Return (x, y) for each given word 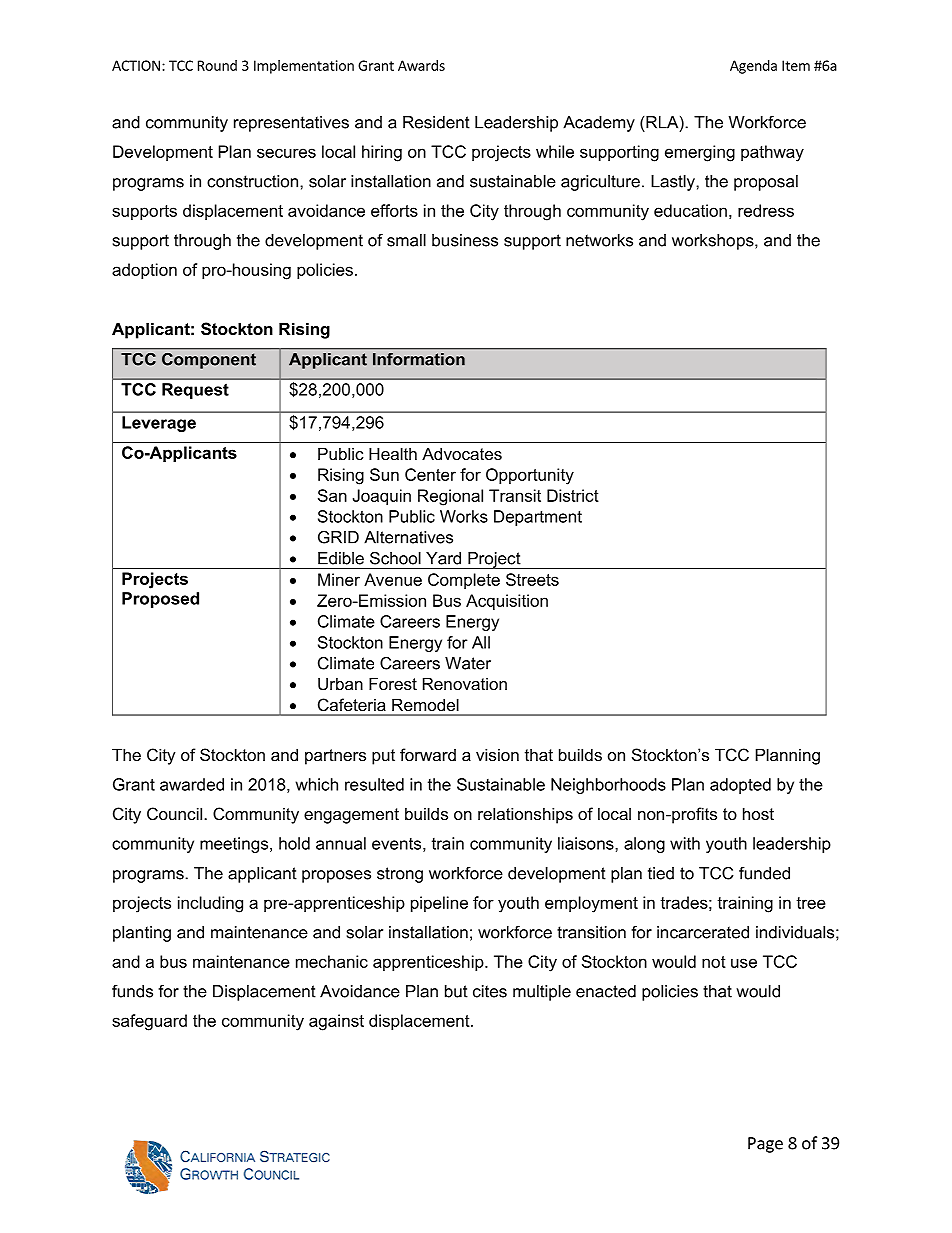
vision (497, 754)
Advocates (462, 453)
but (456, 991)
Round (217, 65)
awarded (192, 784)
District (573, 495)
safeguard (149, 1022)
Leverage (159, 424)
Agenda (753, 67)
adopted (740, 786)
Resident (436, 122)
